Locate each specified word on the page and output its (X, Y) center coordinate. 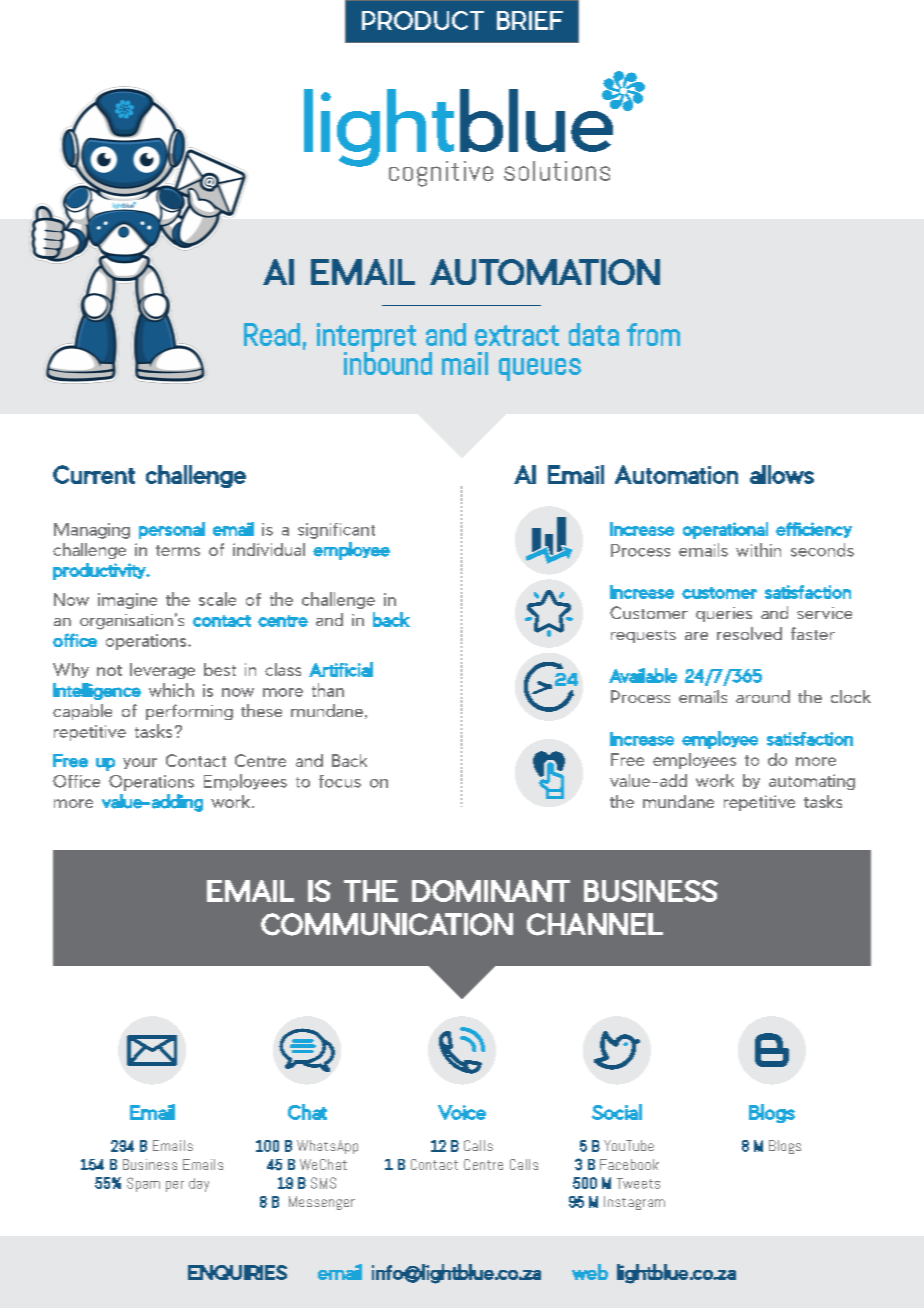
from (653, 334)
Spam (143, 1184)
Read (272, 334)
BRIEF (530, 20)
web (590, 1272)
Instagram (634, 1203)
